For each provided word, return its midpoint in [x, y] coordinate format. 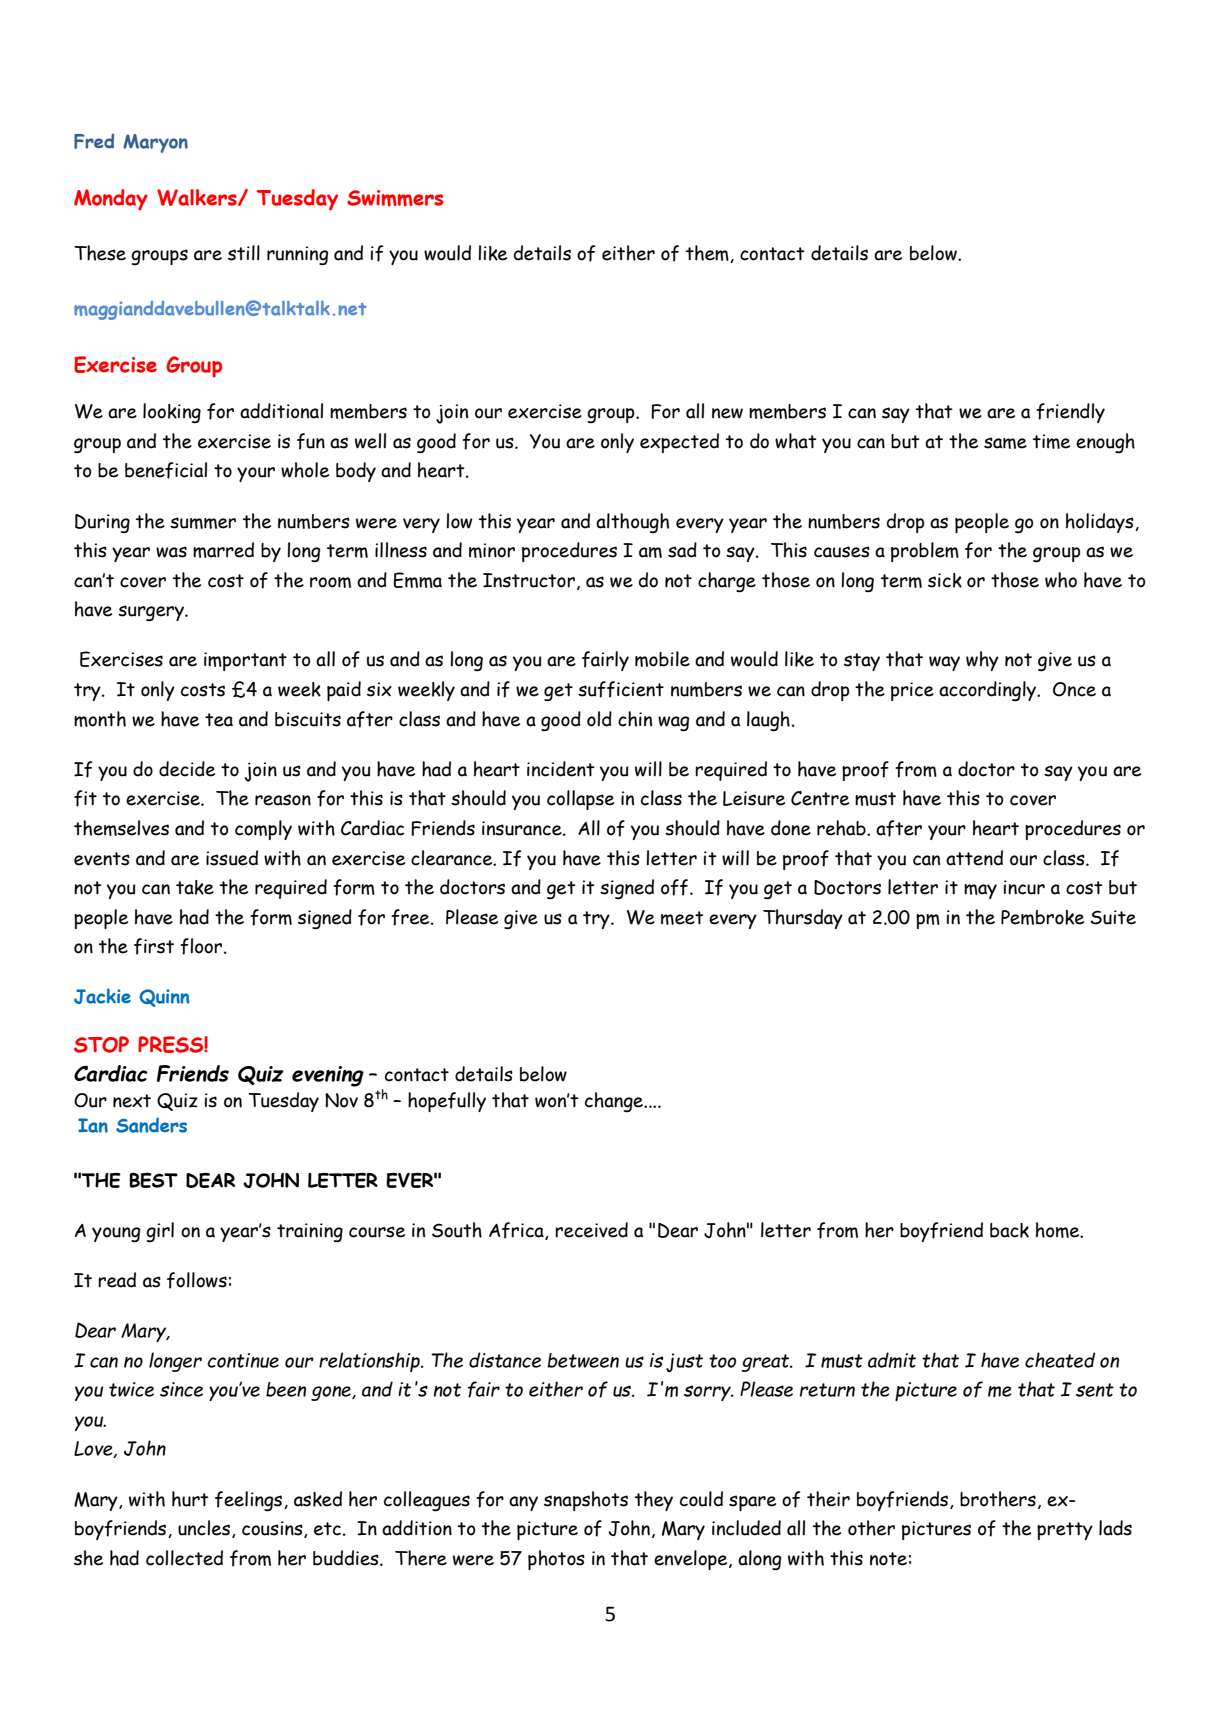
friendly [1070, 413]
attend [974, 858]
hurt [190, 1499]
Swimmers [395, 198]
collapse [580, 800]
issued [232, 858]
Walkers [198, 197]
